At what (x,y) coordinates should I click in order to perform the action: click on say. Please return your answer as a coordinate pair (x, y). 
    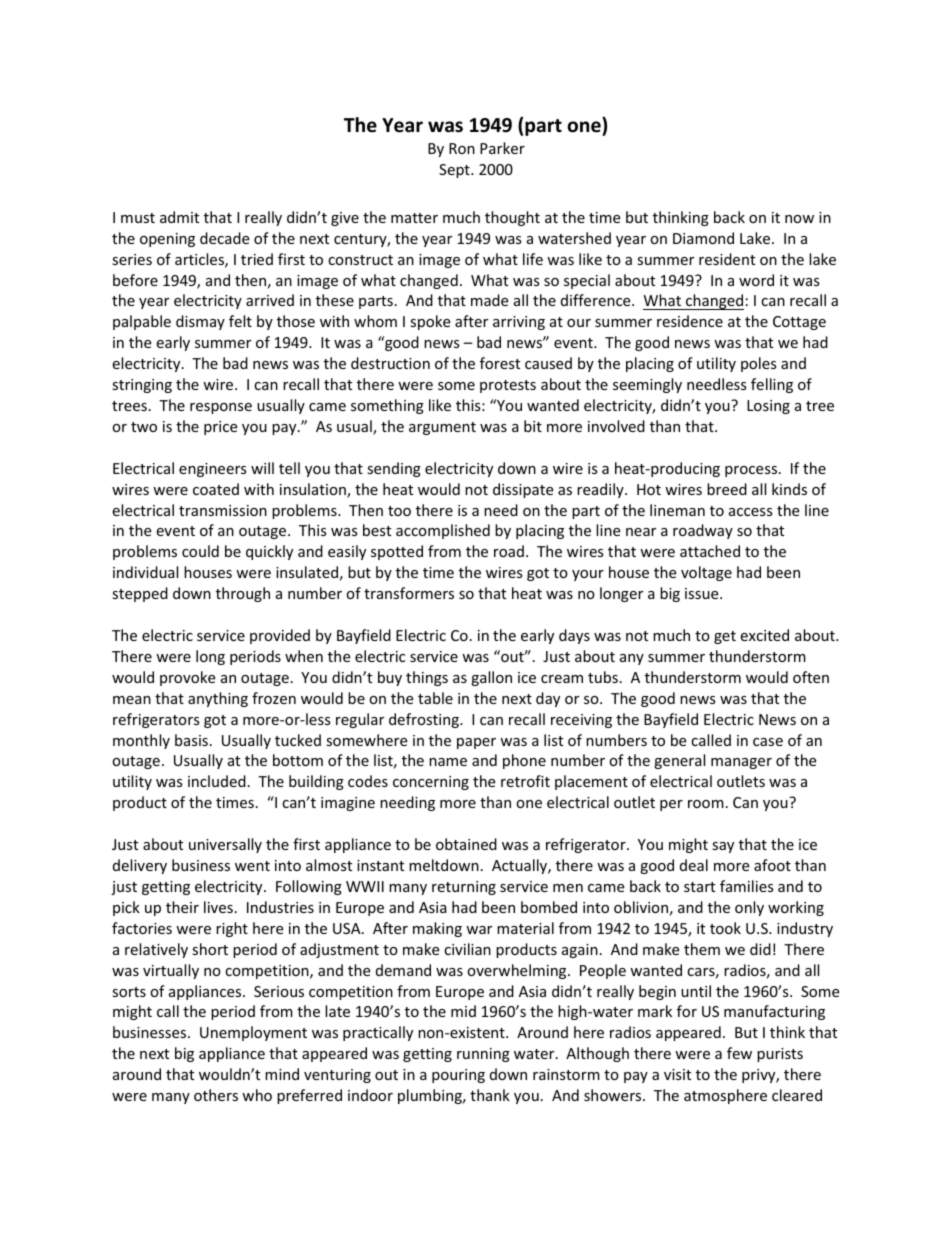
    Looking at the image, I should click on (723, 847).
